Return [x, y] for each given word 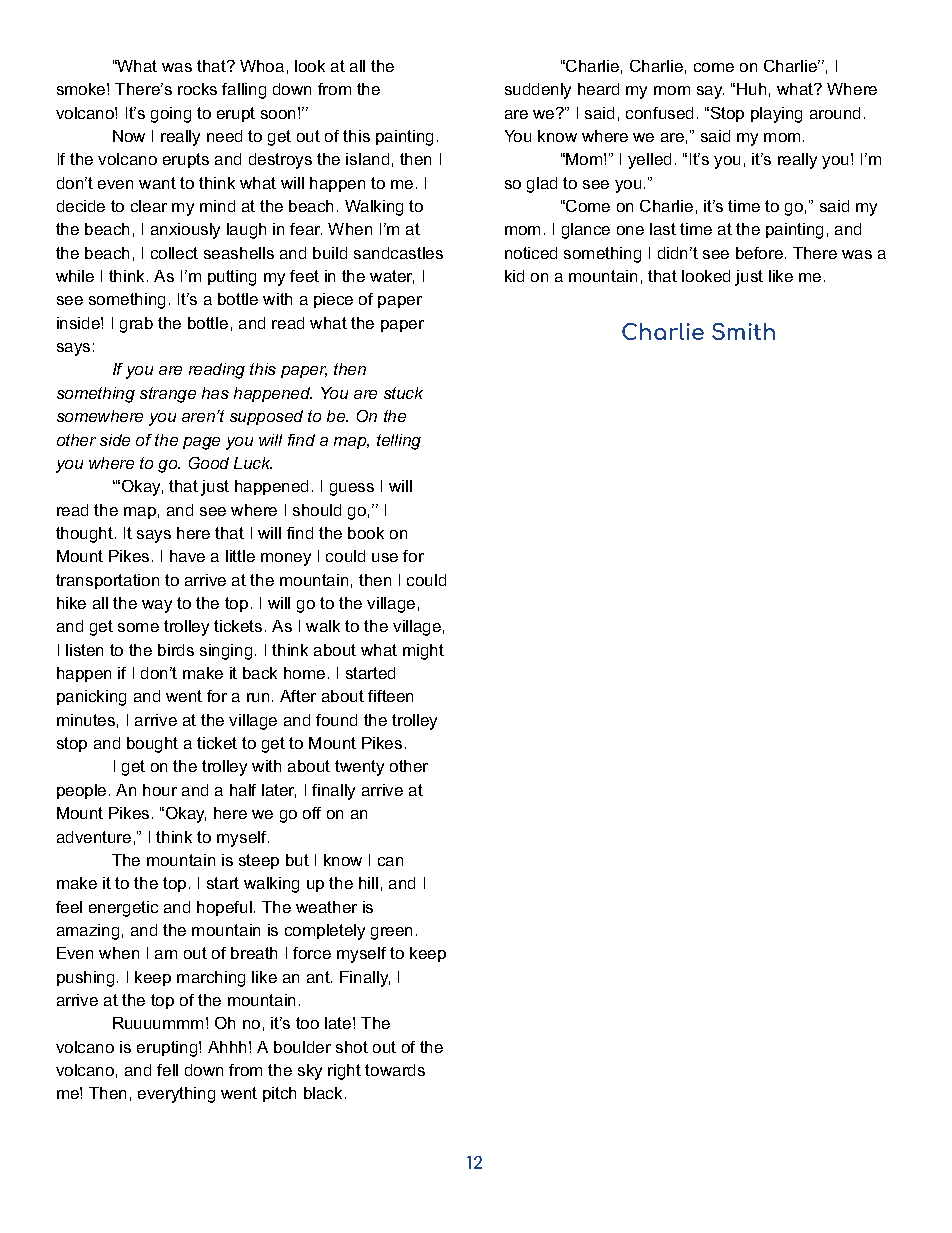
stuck [403, 393]
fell [167, 1070]
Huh [751, 89]
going [171, 115]
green [391, 933]
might [423, 652]
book [366, 533]
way [157, 606]
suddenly [538, 91]
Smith [743, 331]
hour [160, 790]
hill [368, 883]
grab [136, 325]
